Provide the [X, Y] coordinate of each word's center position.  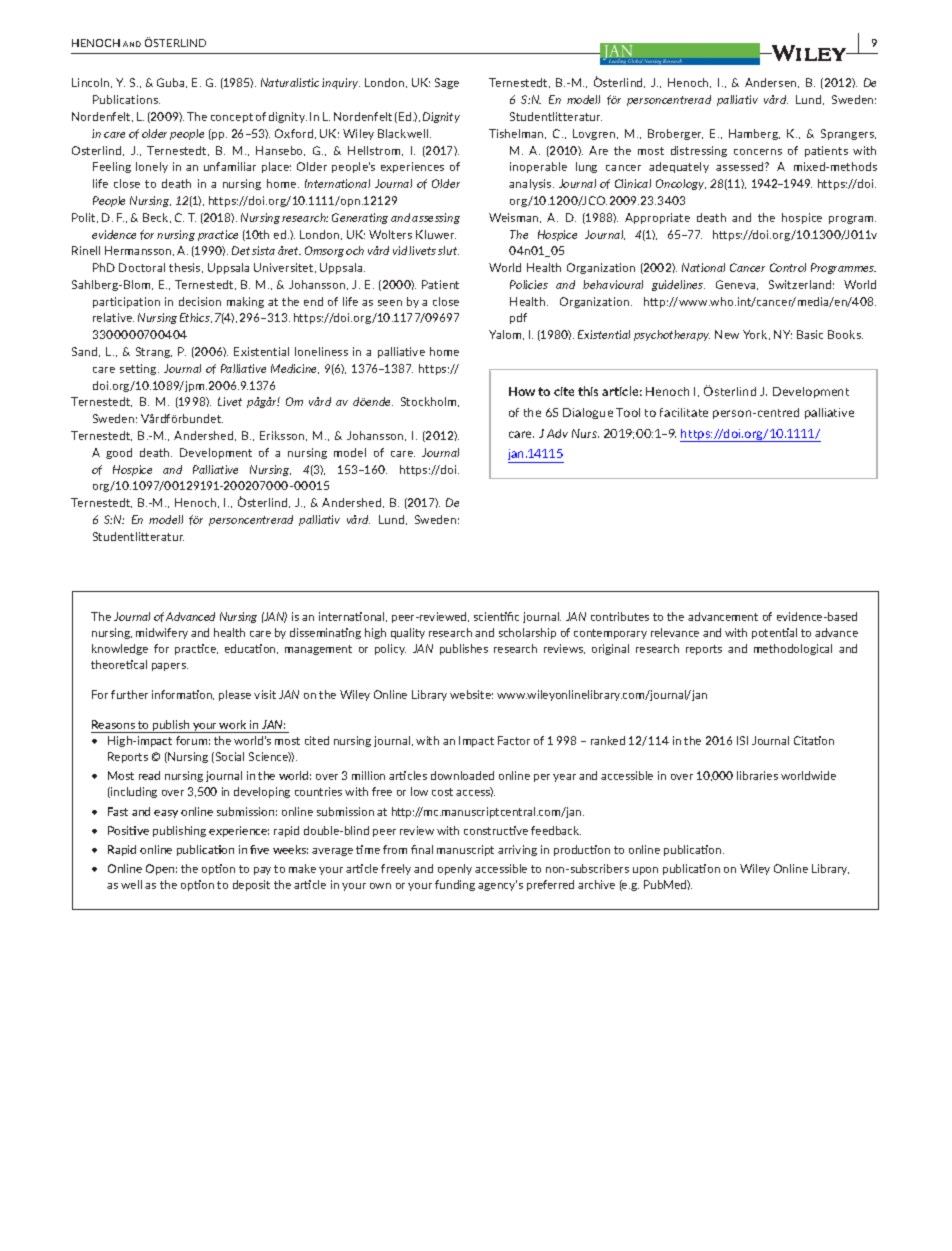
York [756, 335]
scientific [496, 616]
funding [455, 885]
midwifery [162, 633]
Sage [447, 83]
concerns [758, 152]
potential [774, 633]
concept [232, 118]
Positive [128, 830]
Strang [154, 352]
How [522, 391]
